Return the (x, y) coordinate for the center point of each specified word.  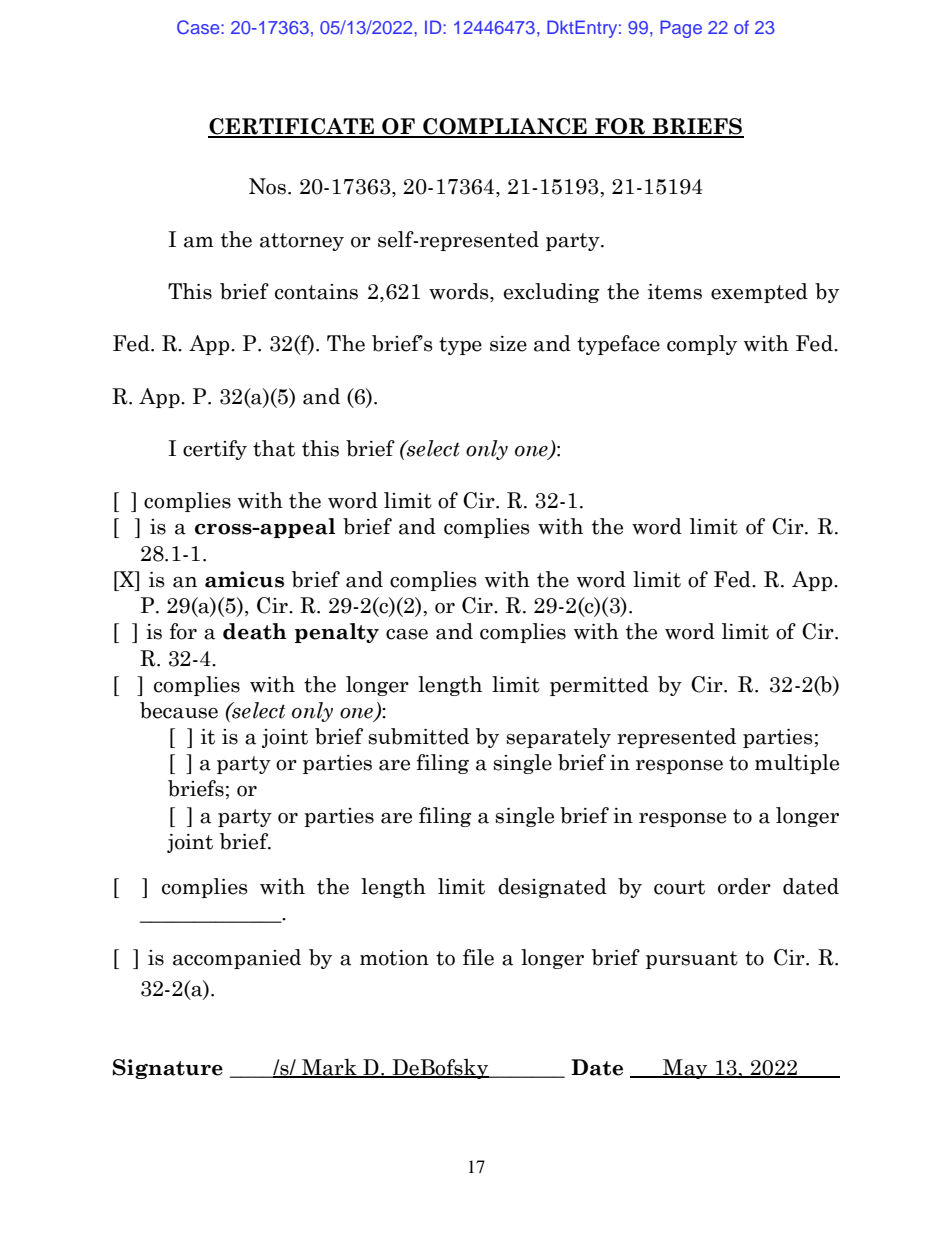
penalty (337, 633)
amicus (244, 579)
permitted (599, 686)
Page (681, 29)
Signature (168, 1069)
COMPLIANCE (505, 127)
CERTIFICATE (292, 127)
